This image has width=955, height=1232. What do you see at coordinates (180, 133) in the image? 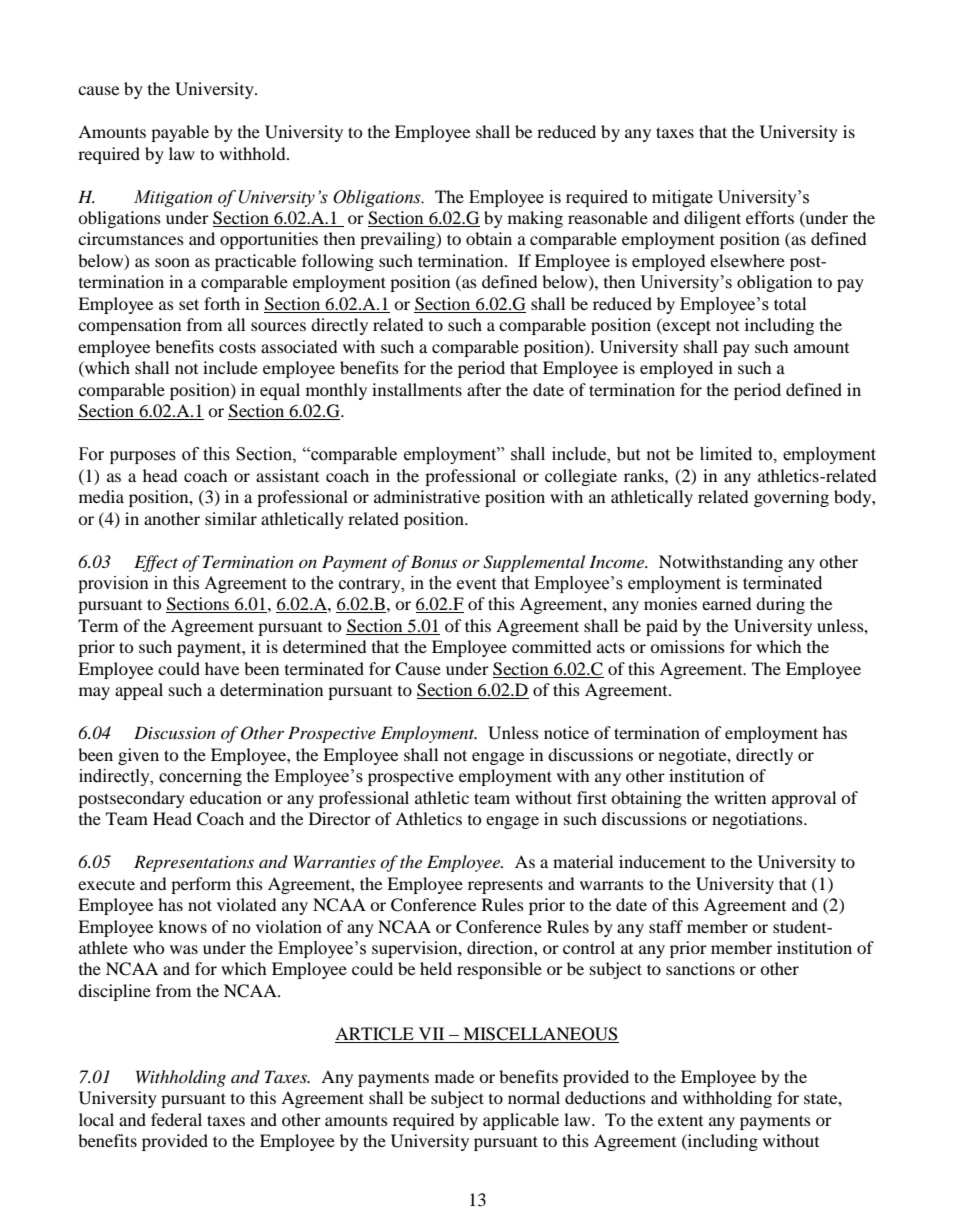
I see `payable` at bounding box center [180, 133].
